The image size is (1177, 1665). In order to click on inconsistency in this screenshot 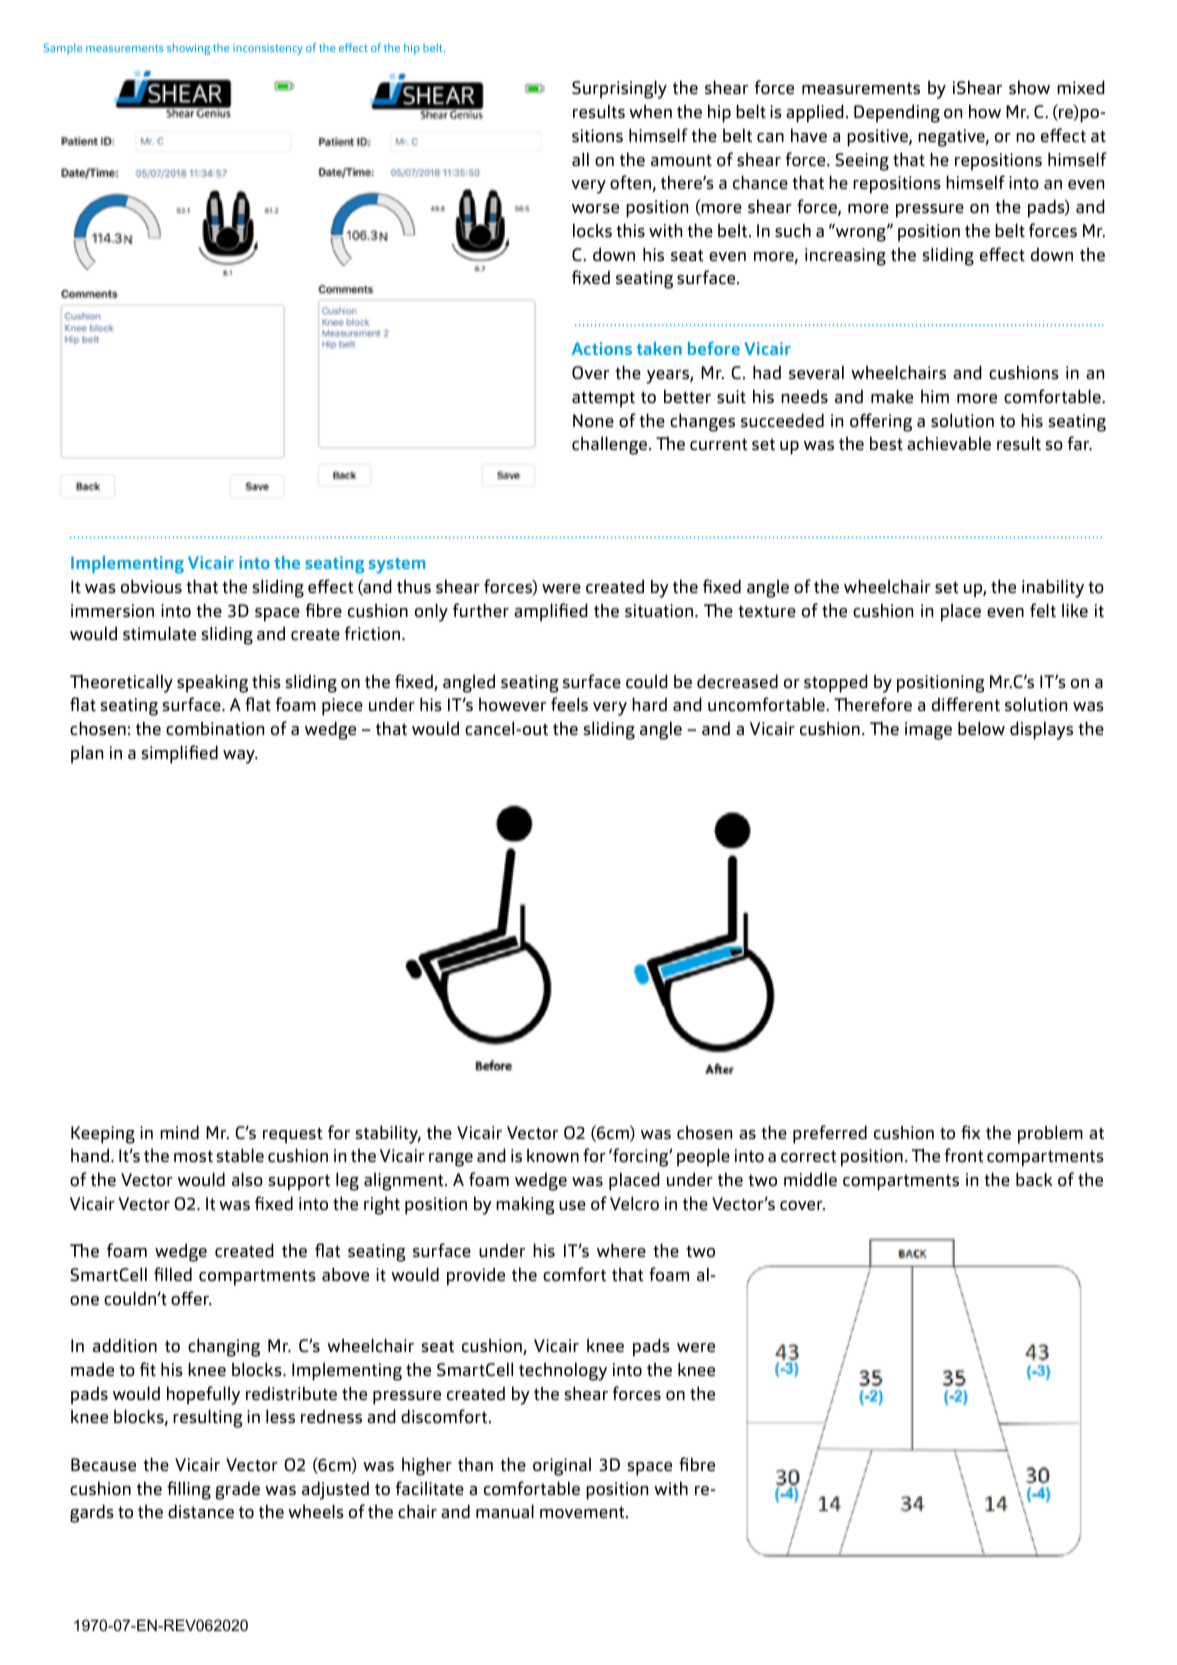, I will do `click(268, 49)`.
